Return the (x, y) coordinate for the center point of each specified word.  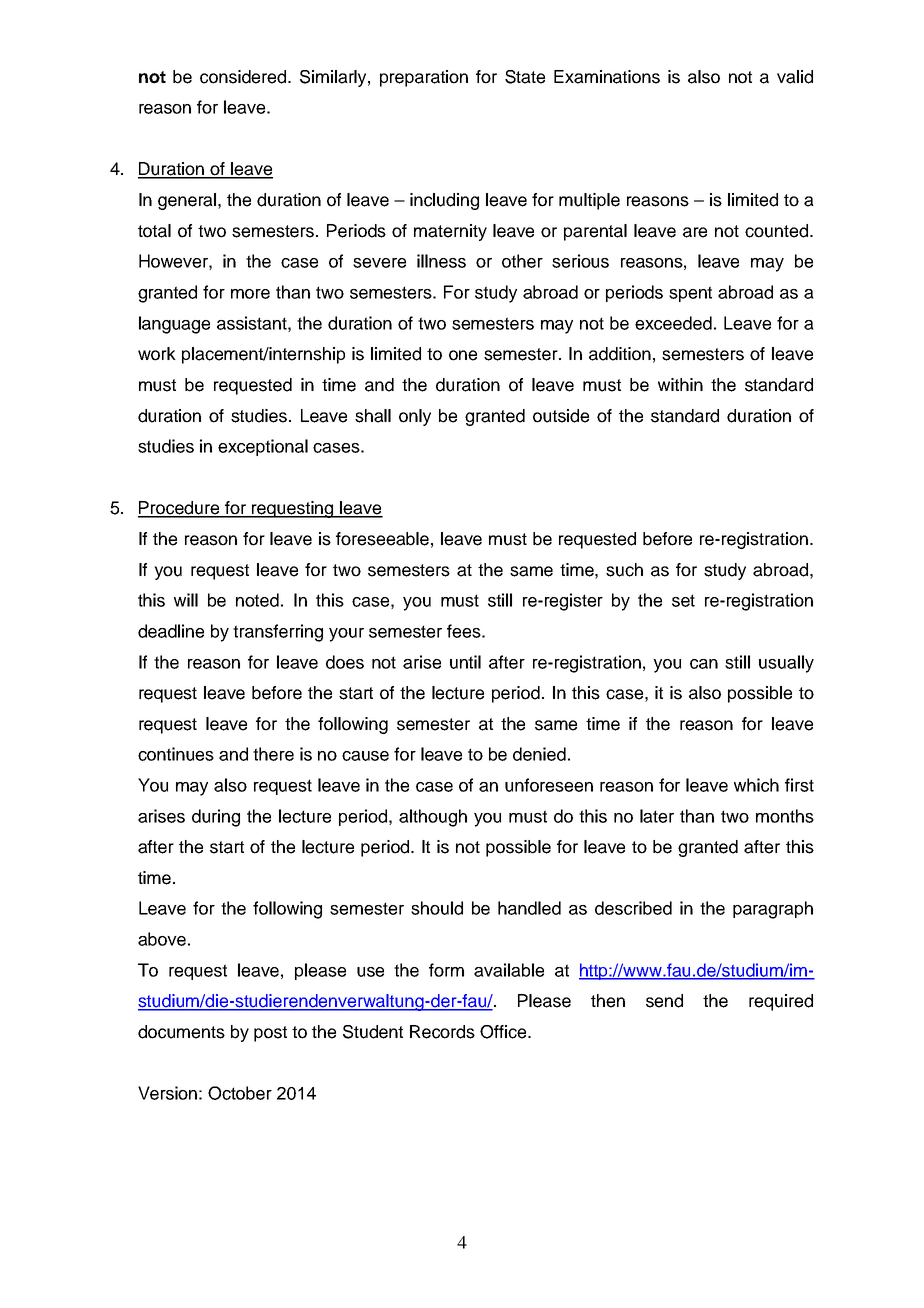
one (463, 355)
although (433, 818)
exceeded (673, 323)
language (174, 325)
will (186, 600)
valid (795, 77)
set (683, 600)
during (216, 818)
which (756, 785)
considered (244, 77)
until (465, 662)
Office (504, 1032)
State (525, 77)
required (781, 1002)
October (240, 1093)
